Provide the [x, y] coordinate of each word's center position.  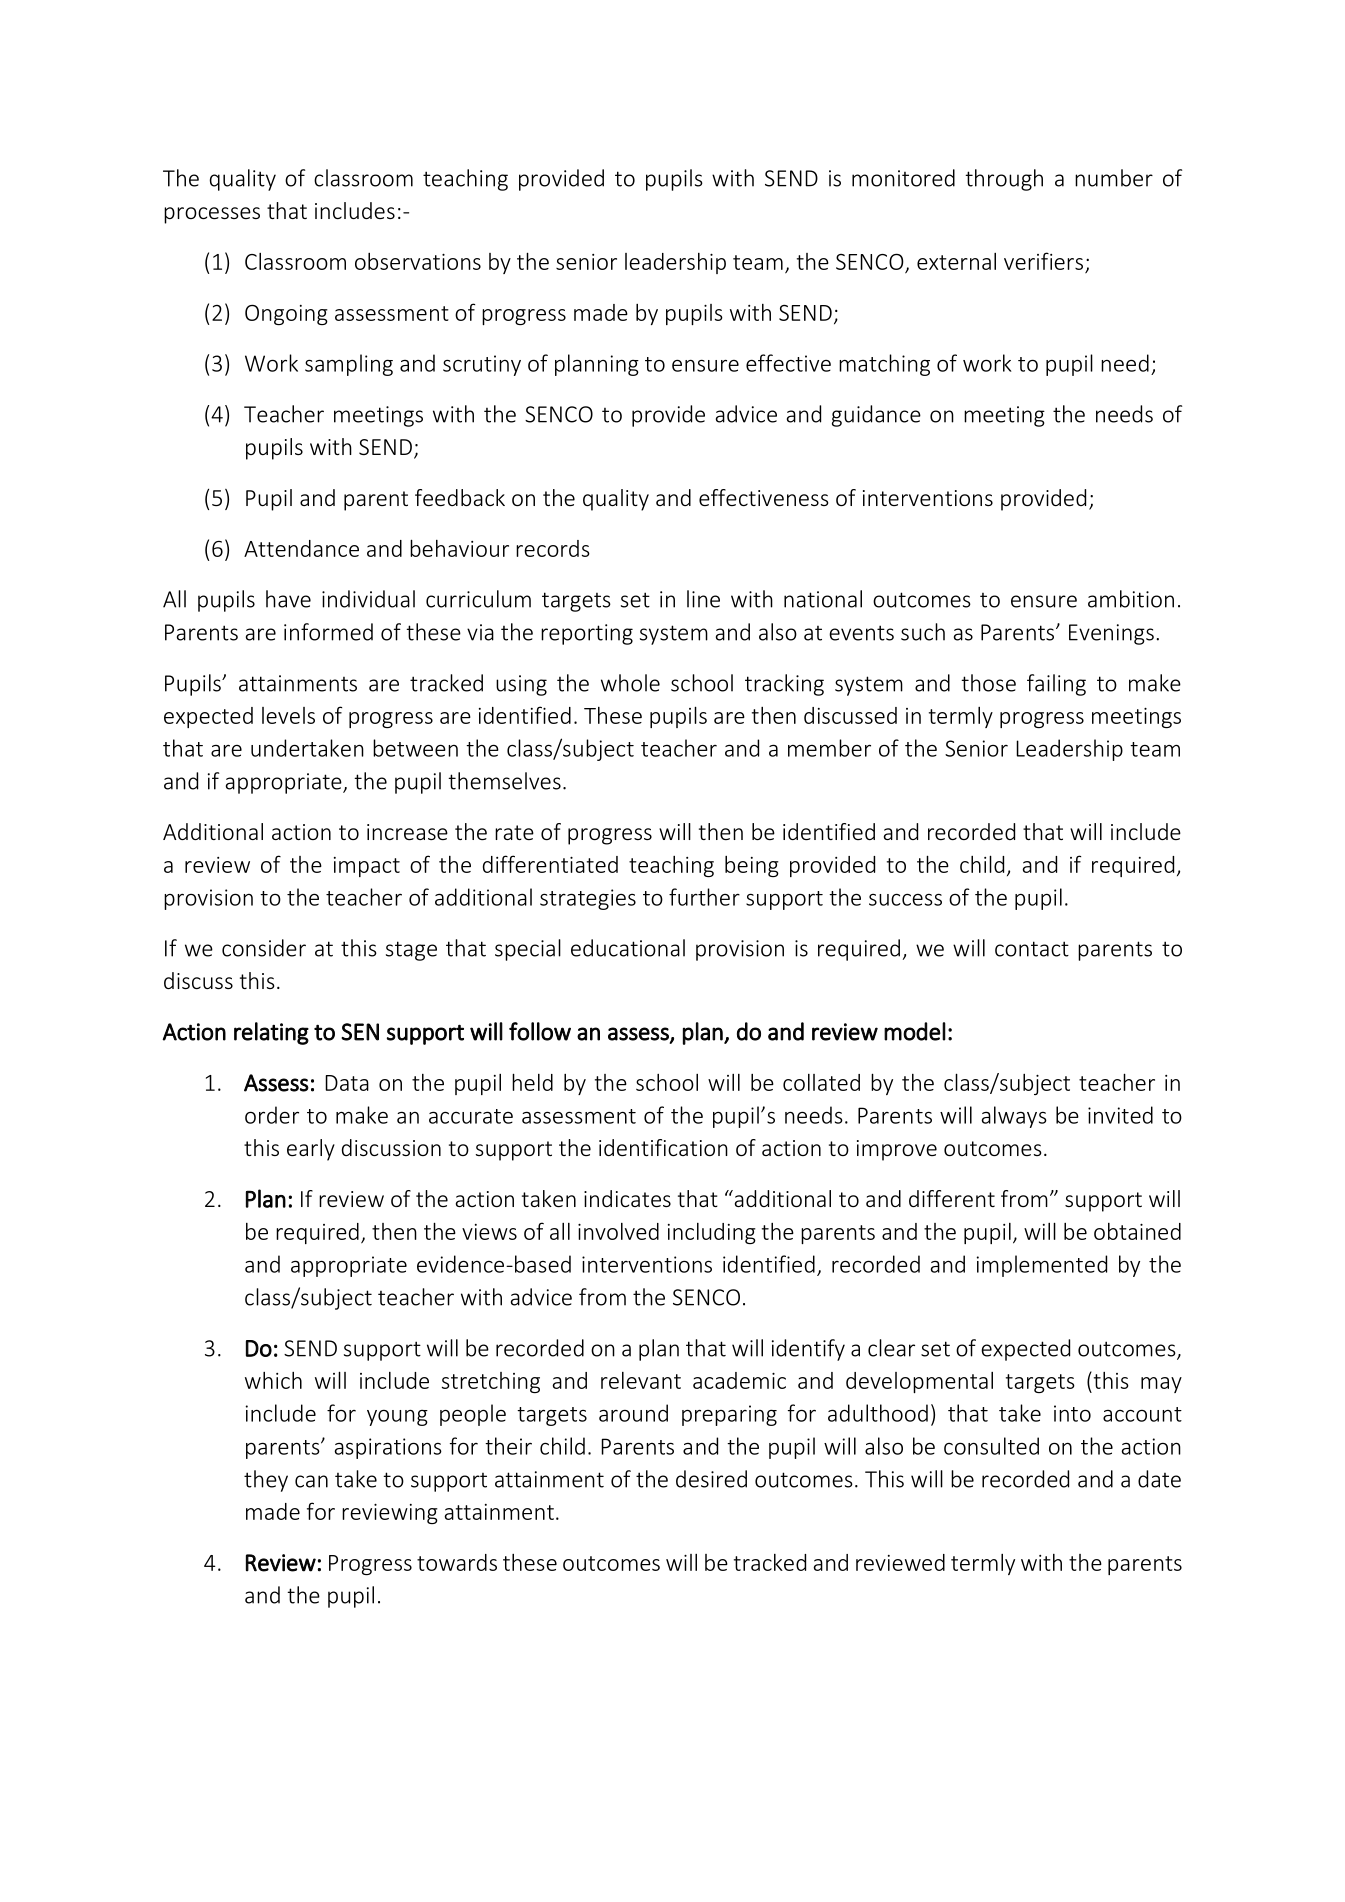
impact [367, 867]
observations [418, 261]
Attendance [301, 548]
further [704, 897]
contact [1032, 949]
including [712, 1233]
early [311, 1150]
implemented [1042, 1266]
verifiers [1043, 261]
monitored [903, 178]
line [703, 599]
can [311, 1481]
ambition [1131, 599]
